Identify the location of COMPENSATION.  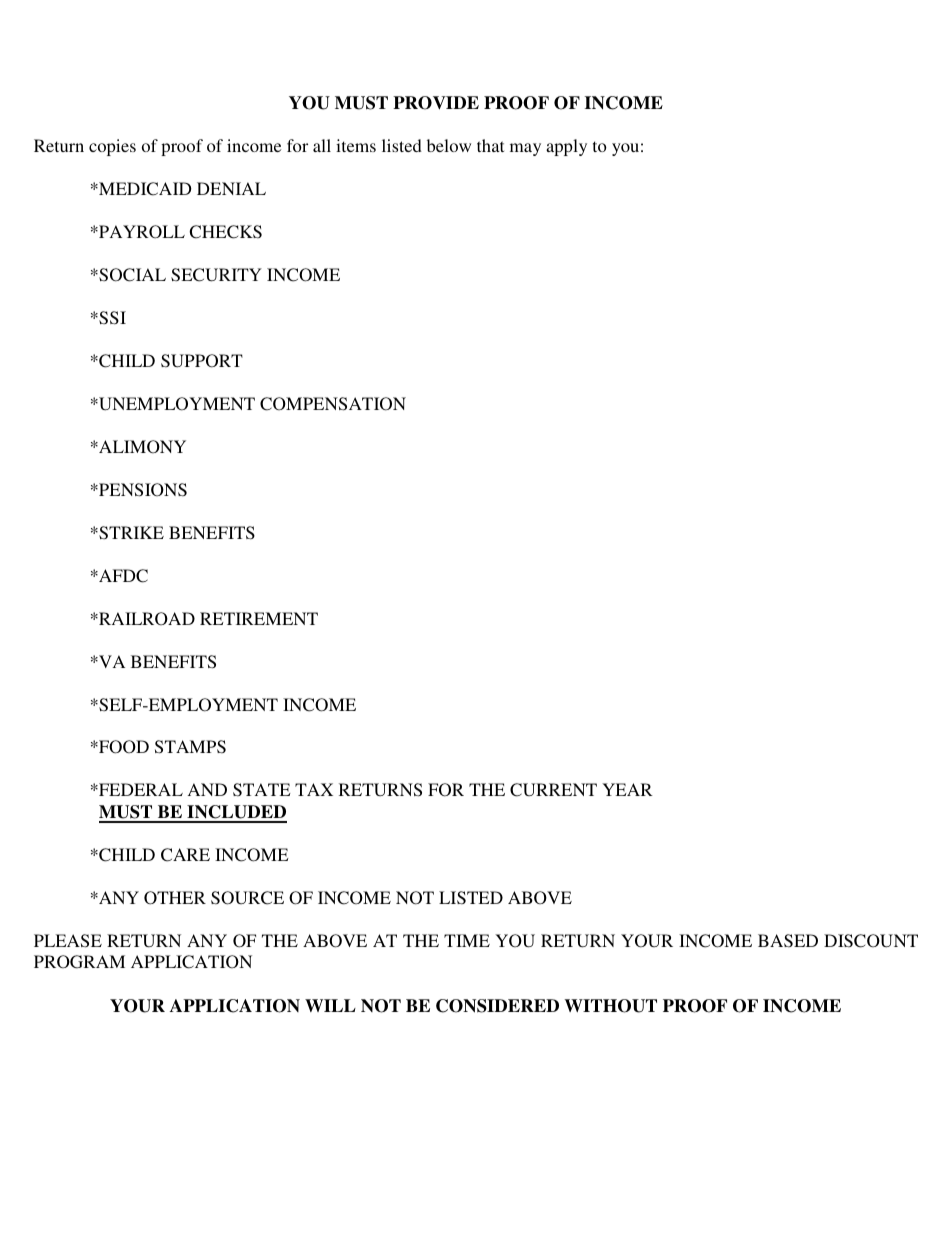
(333, 404).
